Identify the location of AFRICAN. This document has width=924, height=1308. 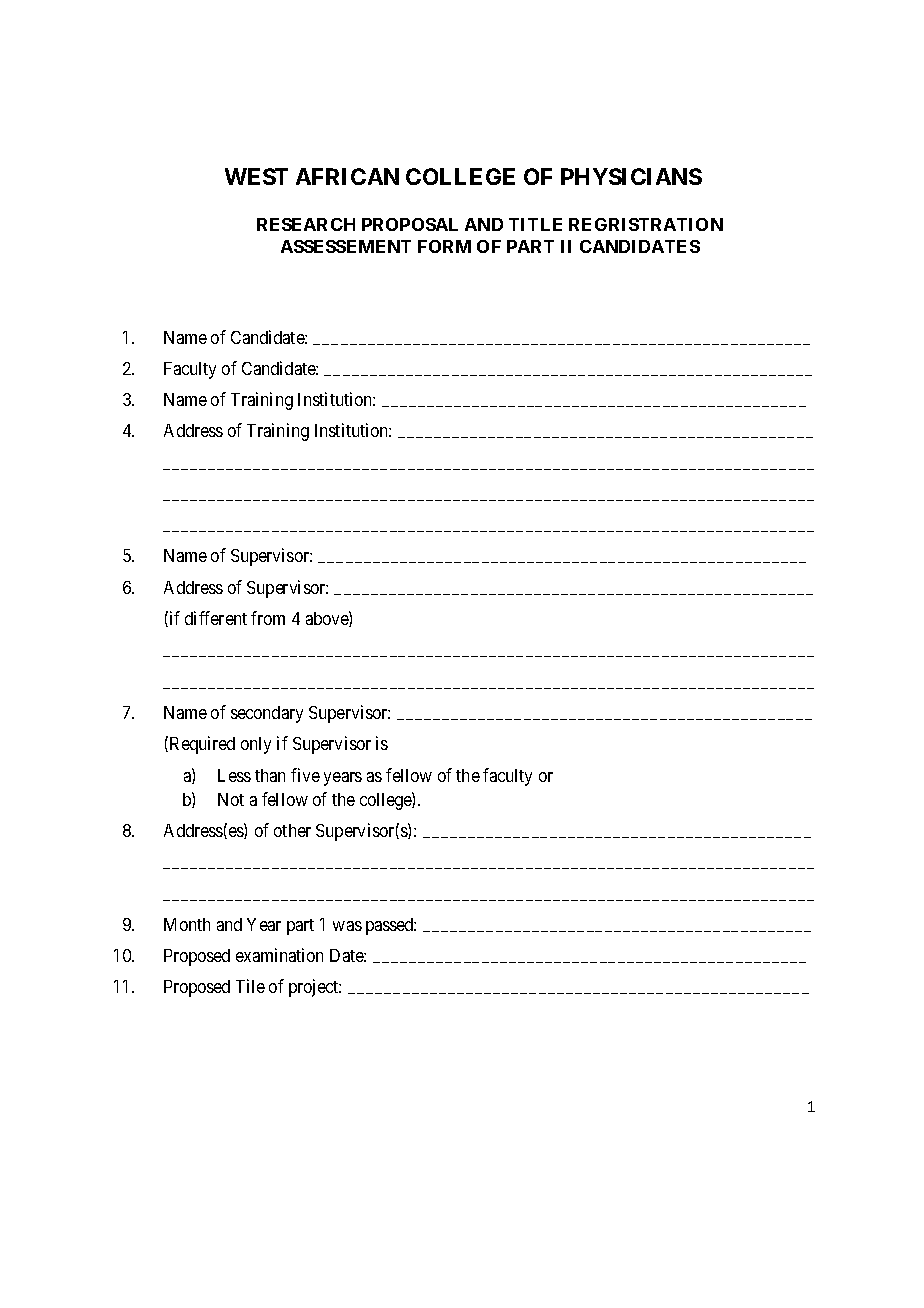
(347, 176).
